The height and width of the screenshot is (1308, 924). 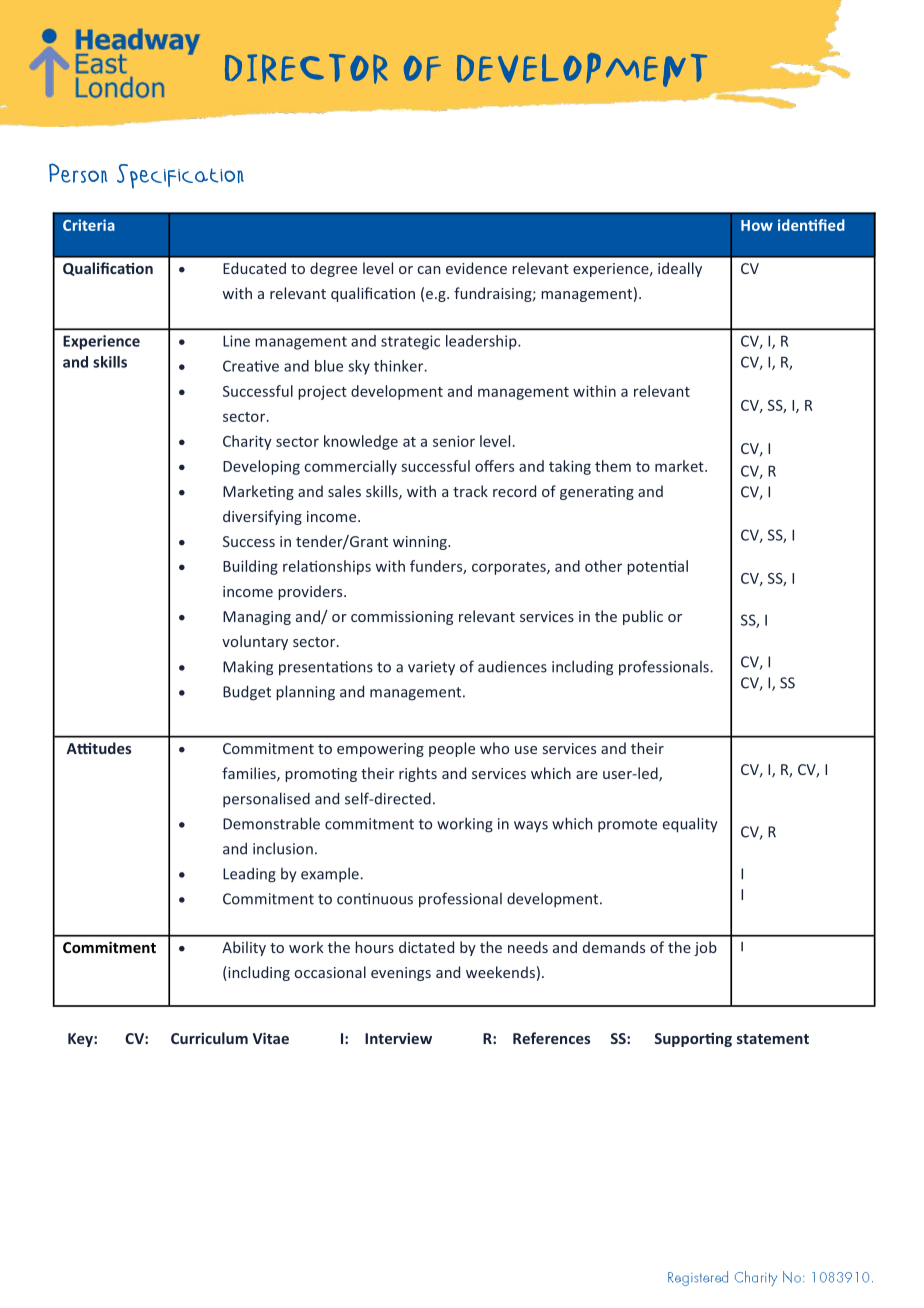 What do you see at coordinates (613, 466) in the screenshot?
I see `them` at bounding box center [613, 466].
